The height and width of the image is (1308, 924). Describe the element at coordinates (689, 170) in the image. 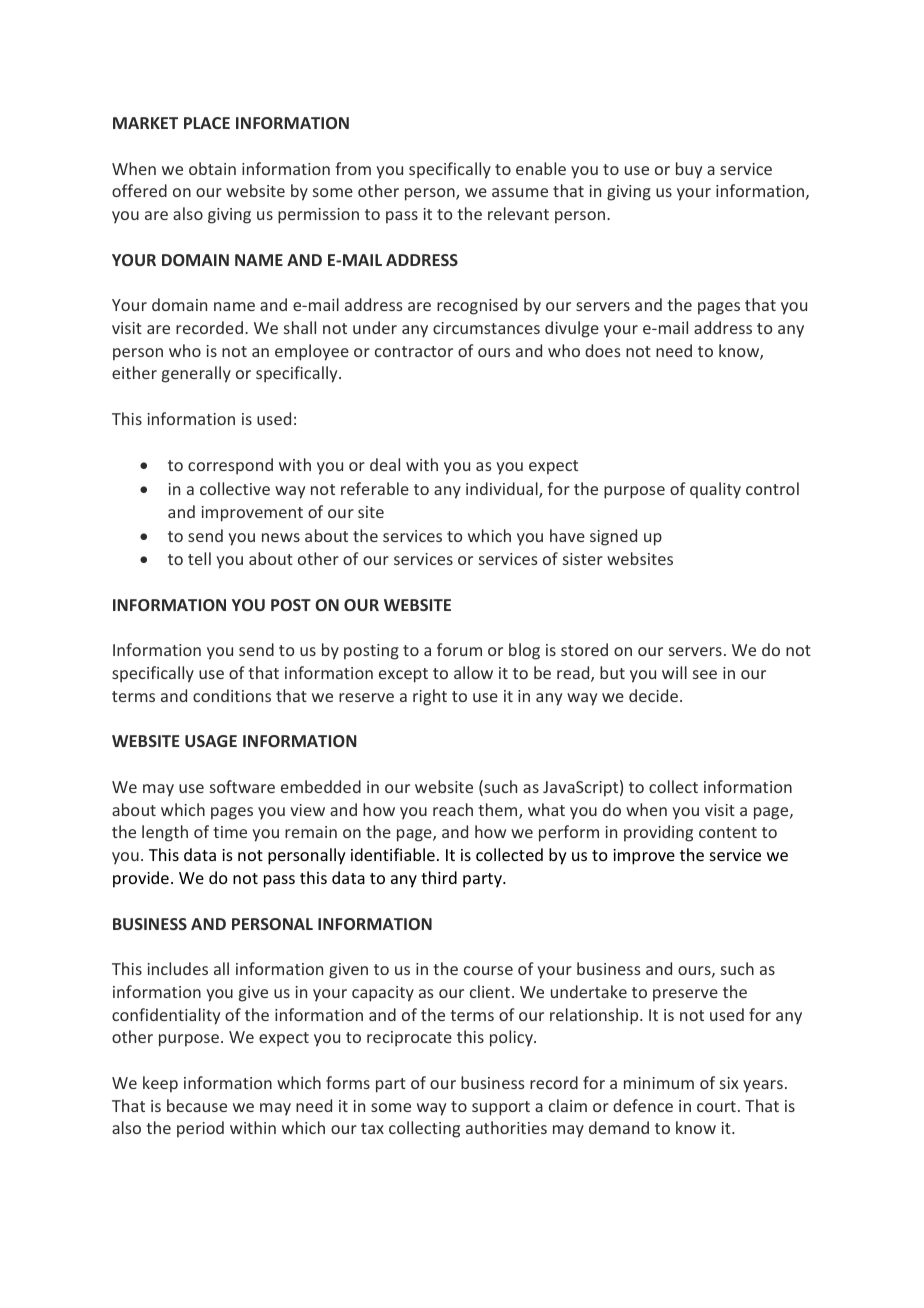

I see `buy` at that location.
